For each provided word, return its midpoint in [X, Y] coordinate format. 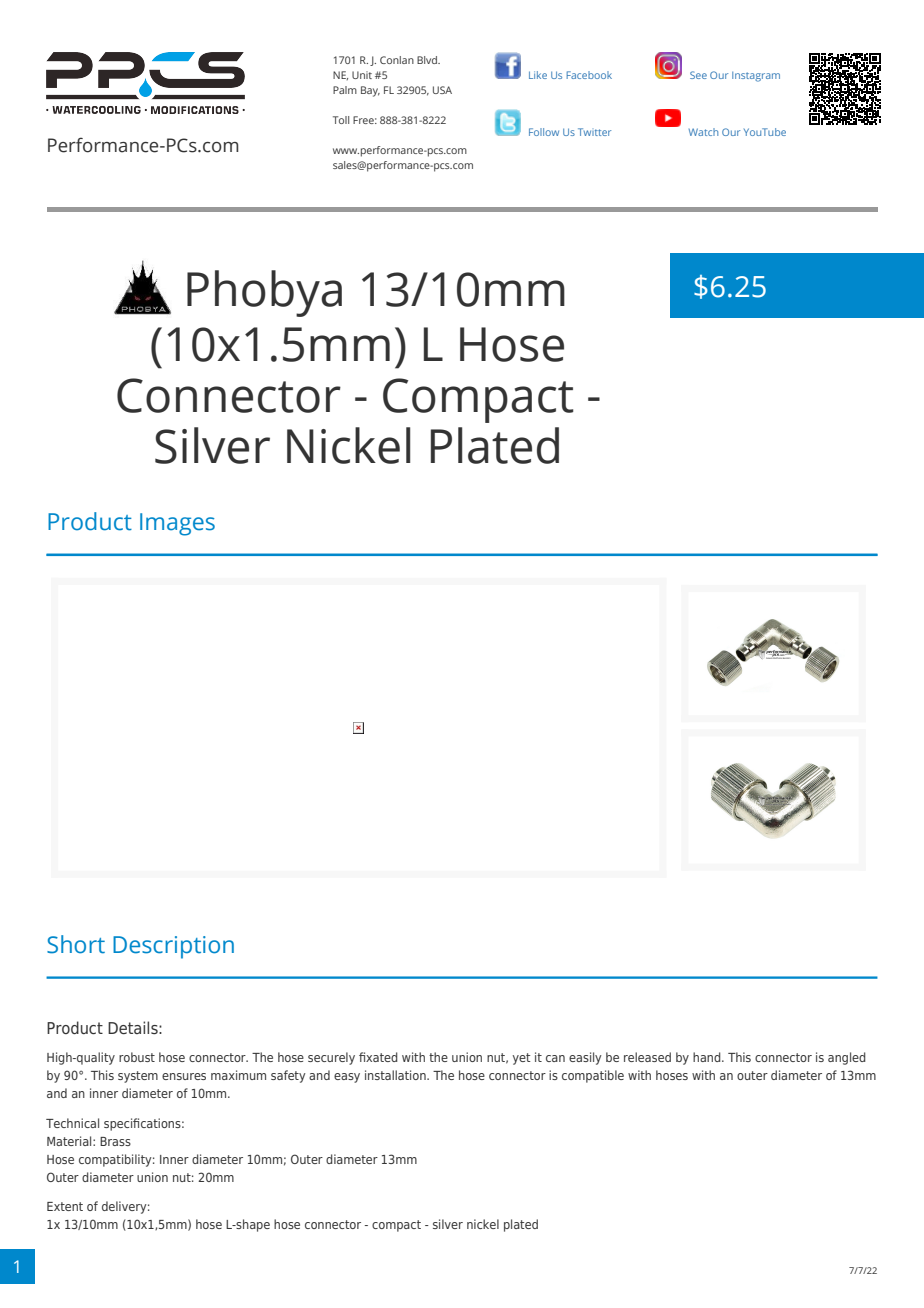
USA [442, 90]
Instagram [756, 77]
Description [173, 947]
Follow [544, 132]
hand [708, 1057]
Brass [115, 1141]
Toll [341, 120]
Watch [703, 132]
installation [396, 1075]
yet [522, 1059]
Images [177, 524]
